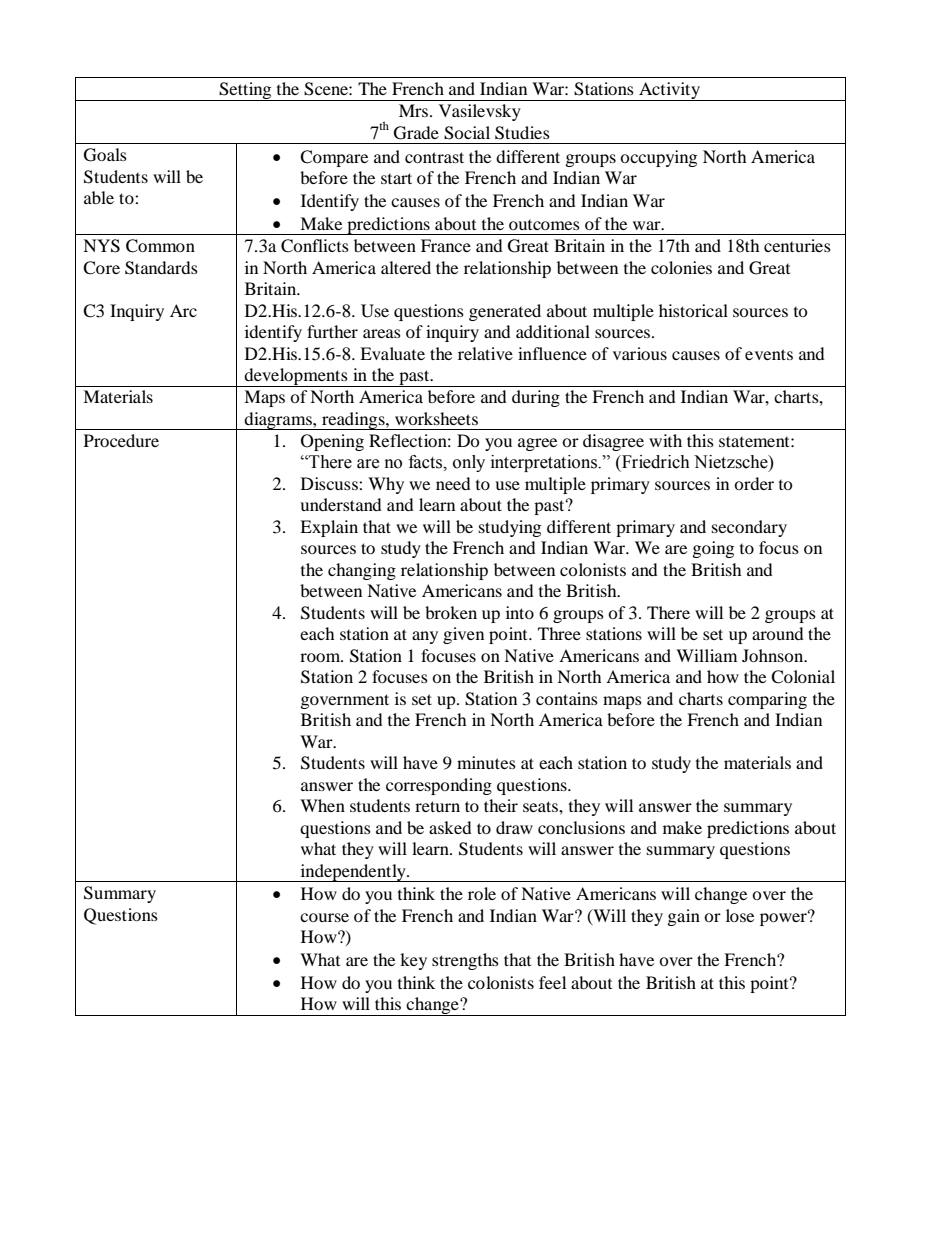  What do you see at coordinates (246, 91) in the page?
I see `Setting` at bounding box center [246, 91].
